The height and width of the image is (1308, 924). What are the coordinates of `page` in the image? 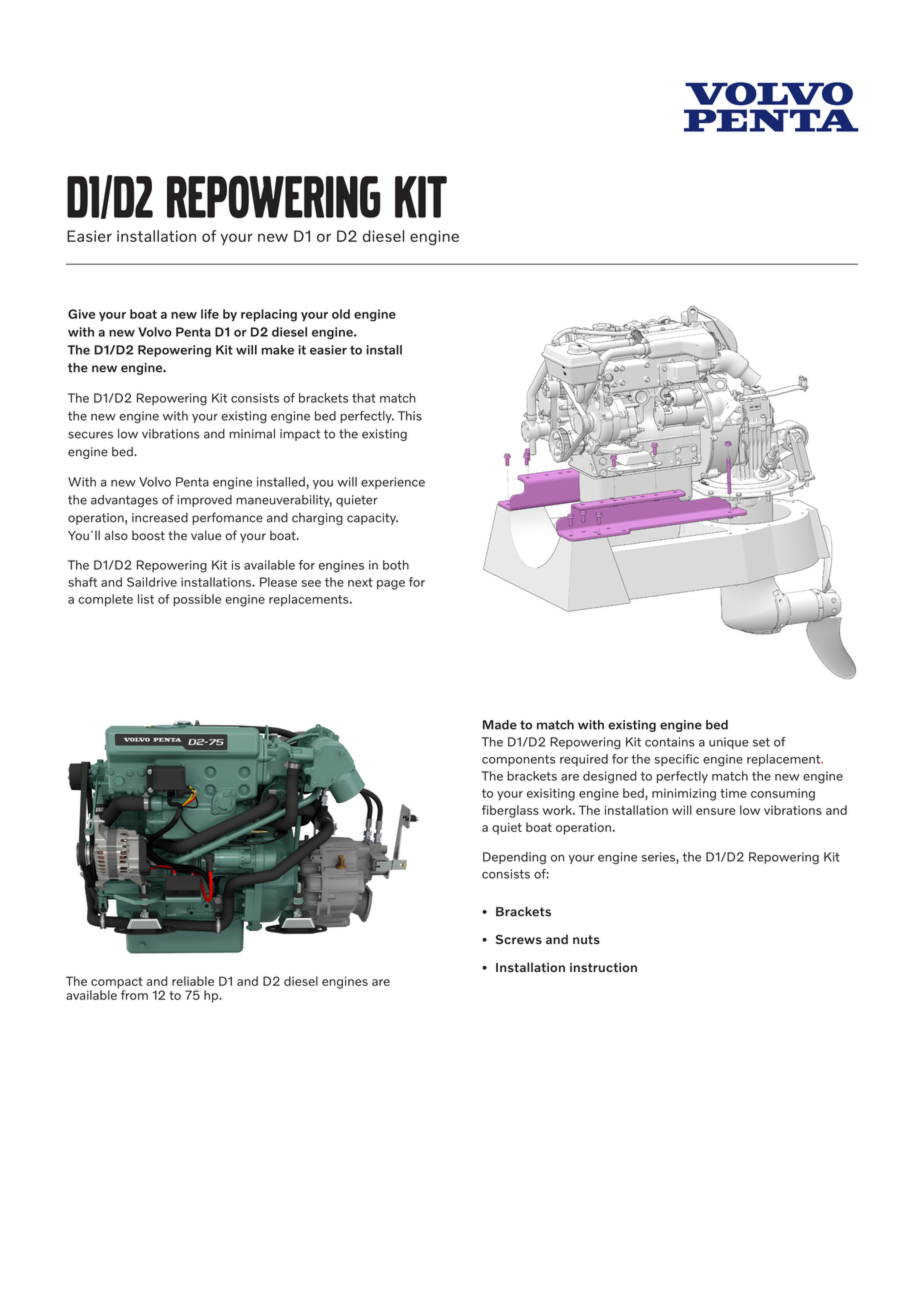 It's located at (391, 585).
